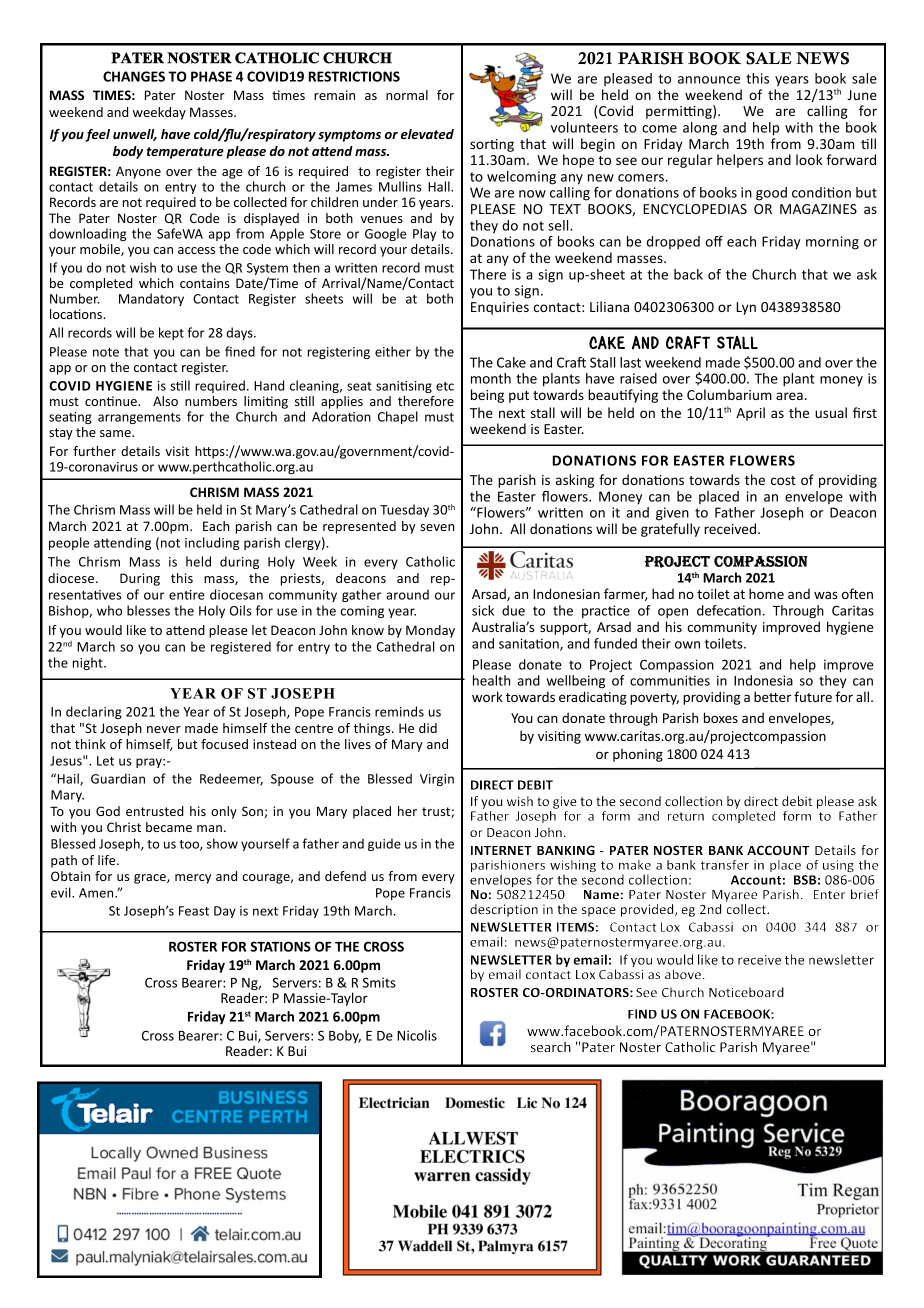  I want to click on STATIONS, so click(280, 946).
